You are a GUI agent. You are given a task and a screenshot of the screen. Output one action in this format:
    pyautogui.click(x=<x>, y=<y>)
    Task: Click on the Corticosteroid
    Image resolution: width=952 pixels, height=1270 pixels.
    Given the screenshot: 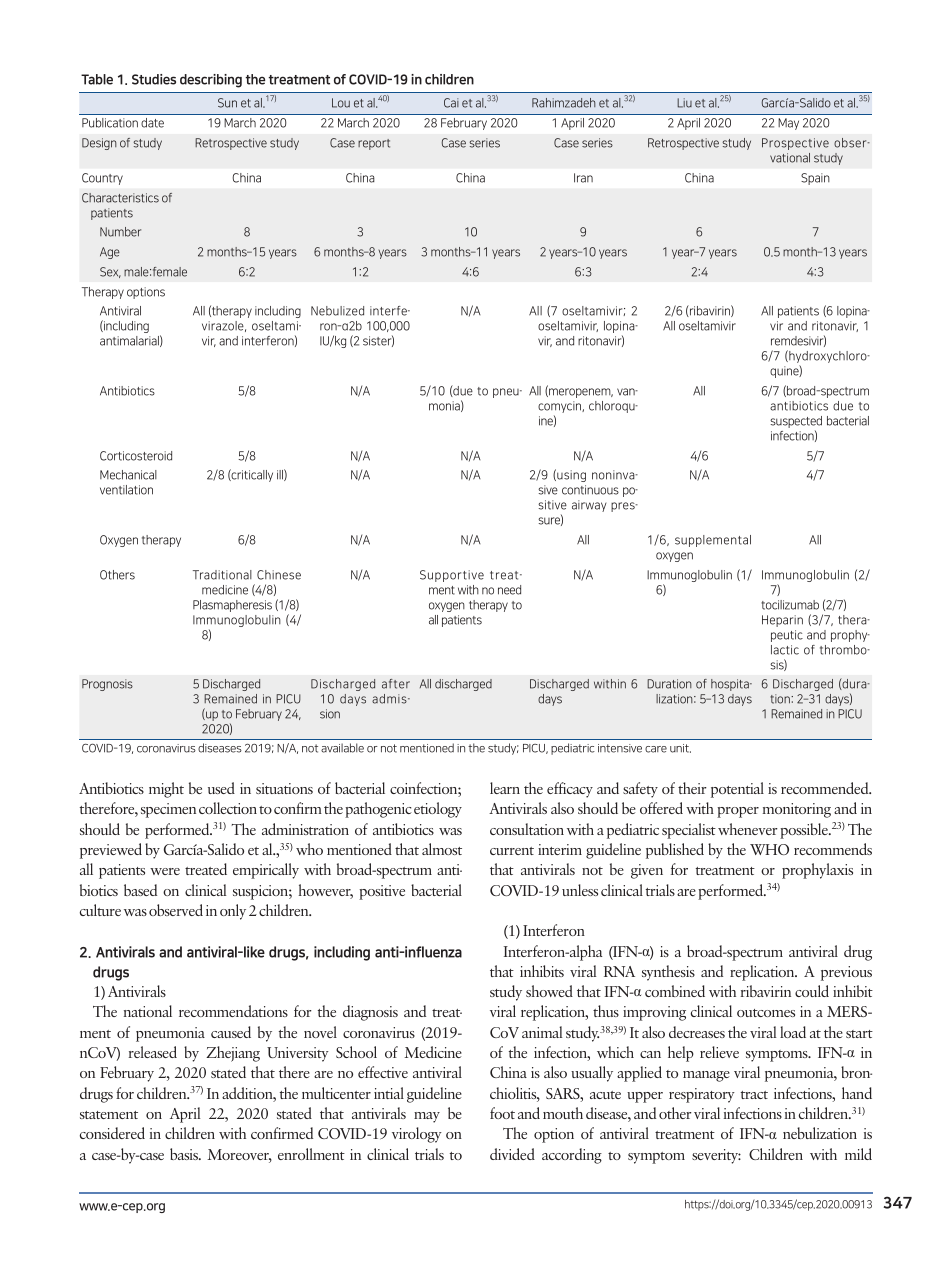 What is the action you would take?
    pyautogui.click(x=136, y=456)
